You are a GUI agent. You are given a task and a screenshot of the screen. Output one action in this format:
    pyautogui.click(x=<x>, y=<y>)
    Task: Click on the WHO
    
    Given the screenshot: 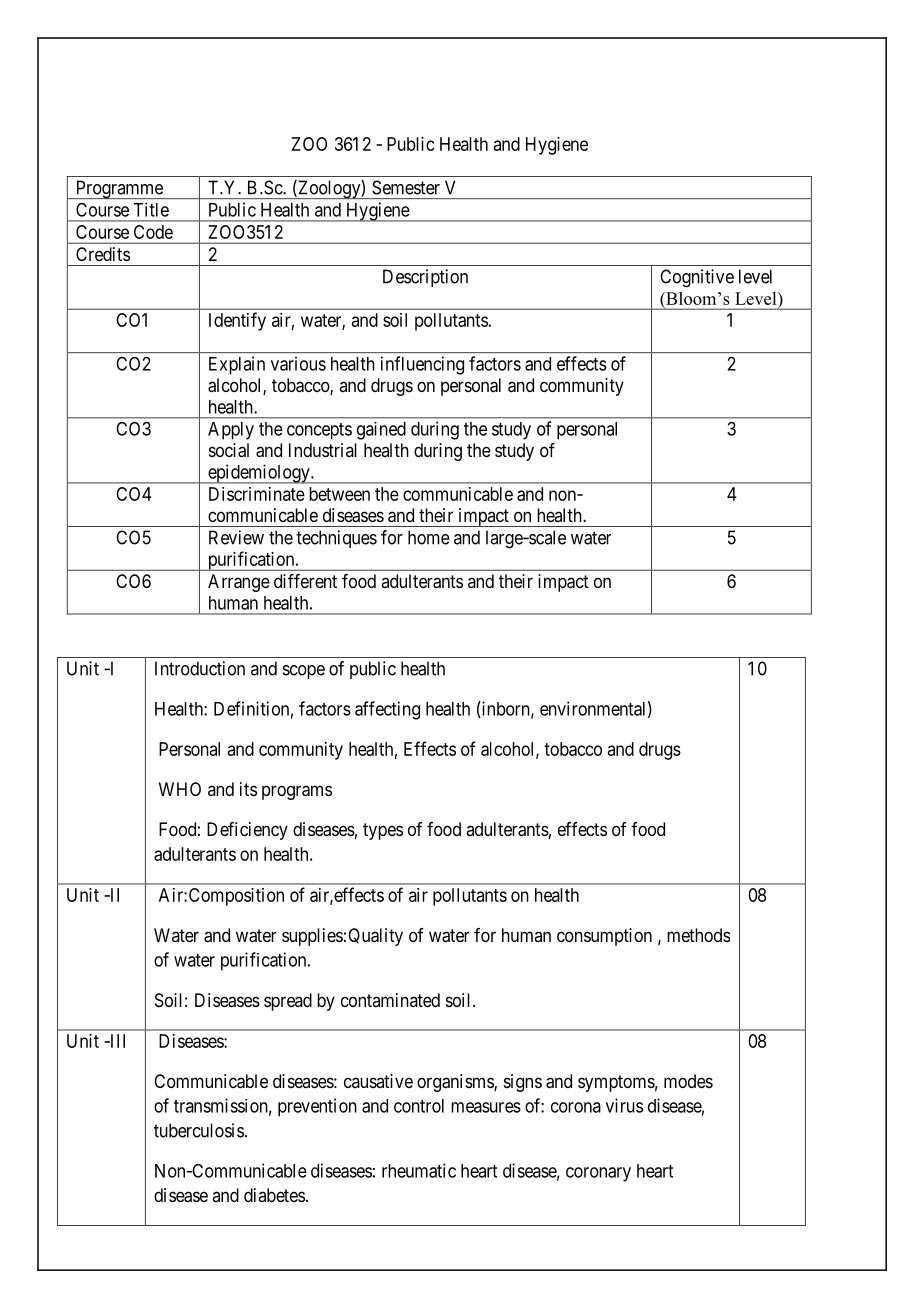 What is the action you would take?
    pyautogui.click(x=180, y=789)
